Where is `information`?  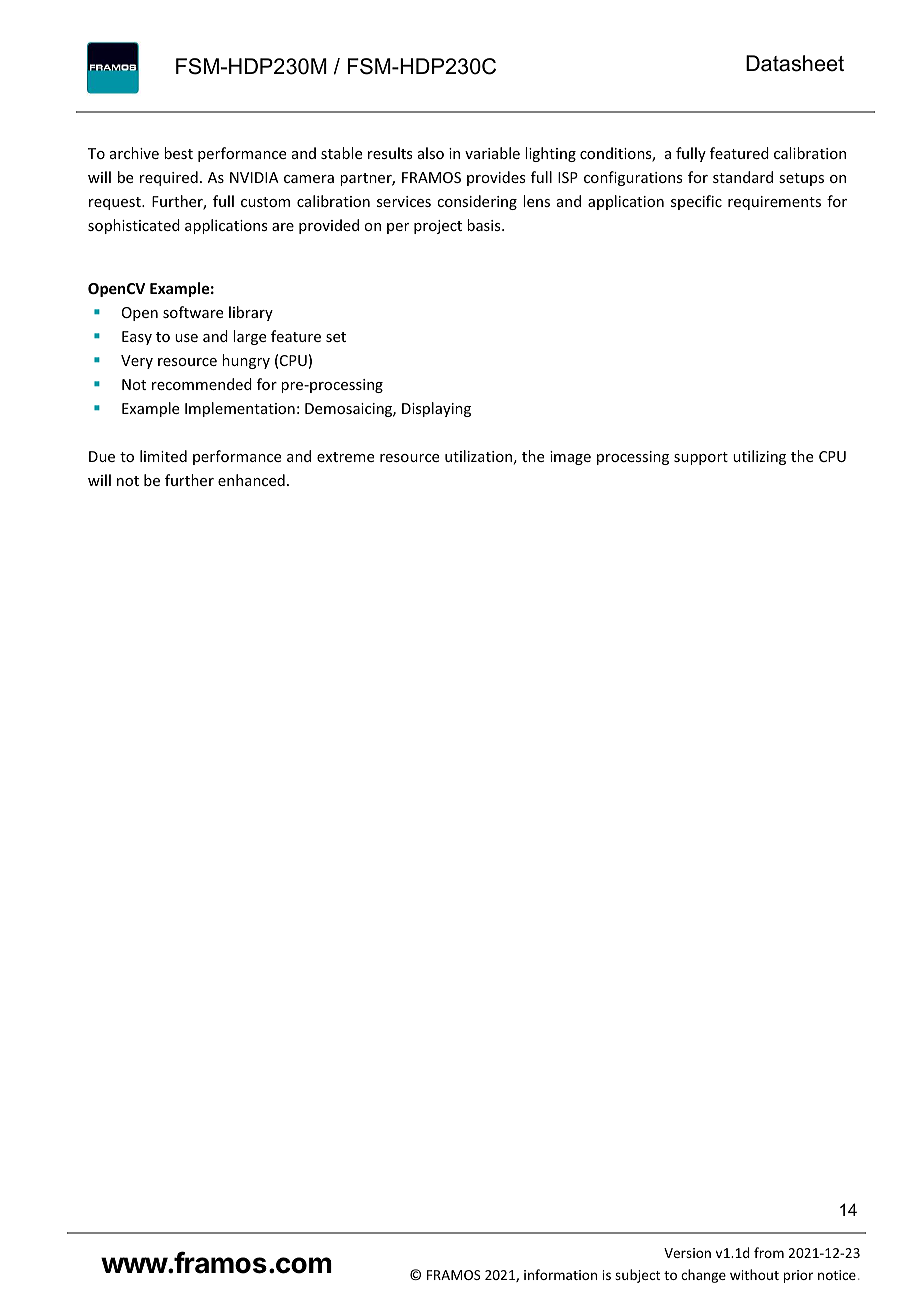 information is located at coordinates (560, 1274).
